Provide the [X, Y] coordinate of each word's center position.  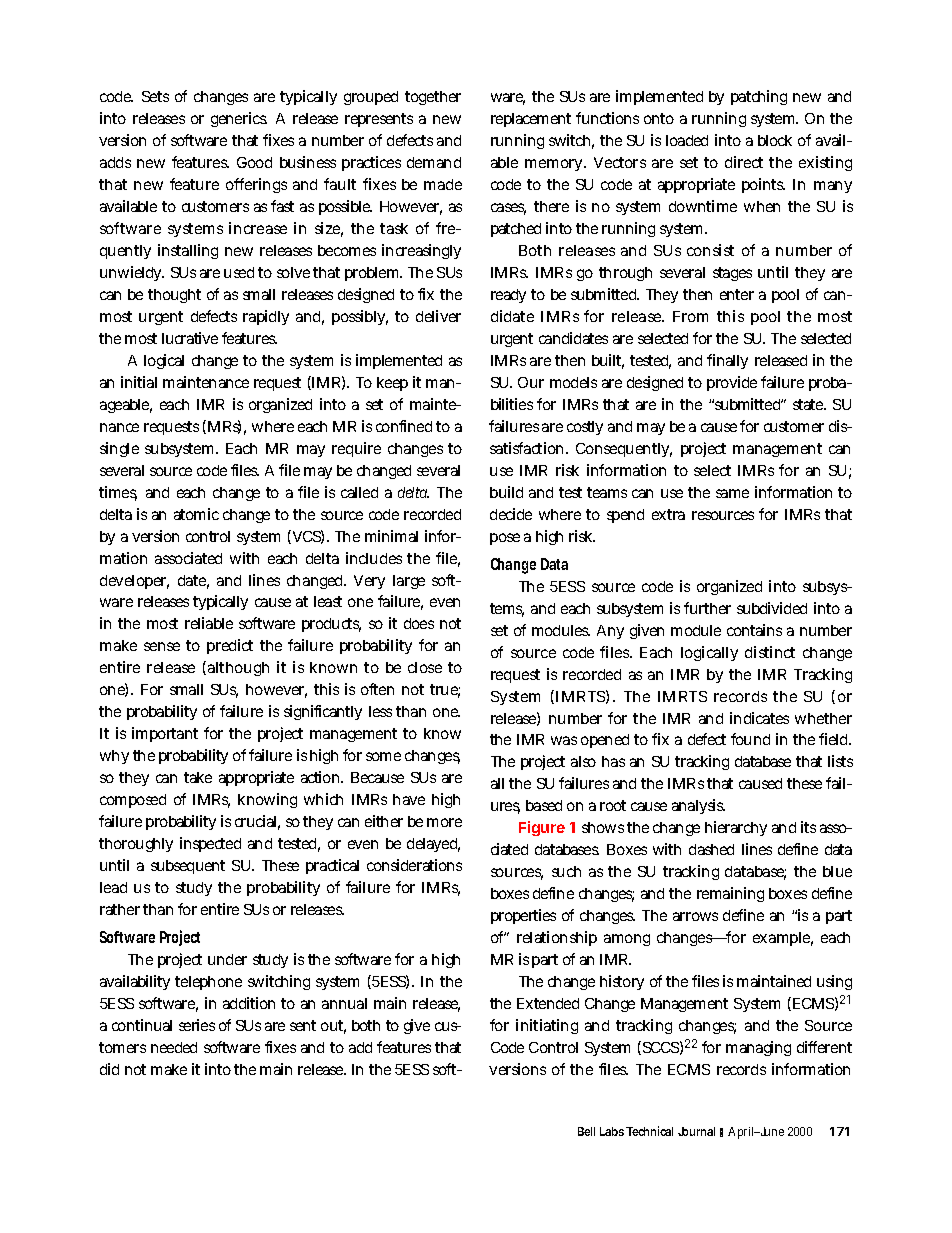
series [197, 1025]
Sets [155, 96]
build [506, 492]
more [444, 822]
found [750, 739]
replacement [531, 120]
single [119, 449]
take [198, 777]
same [732, 493]
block [775, 140]
